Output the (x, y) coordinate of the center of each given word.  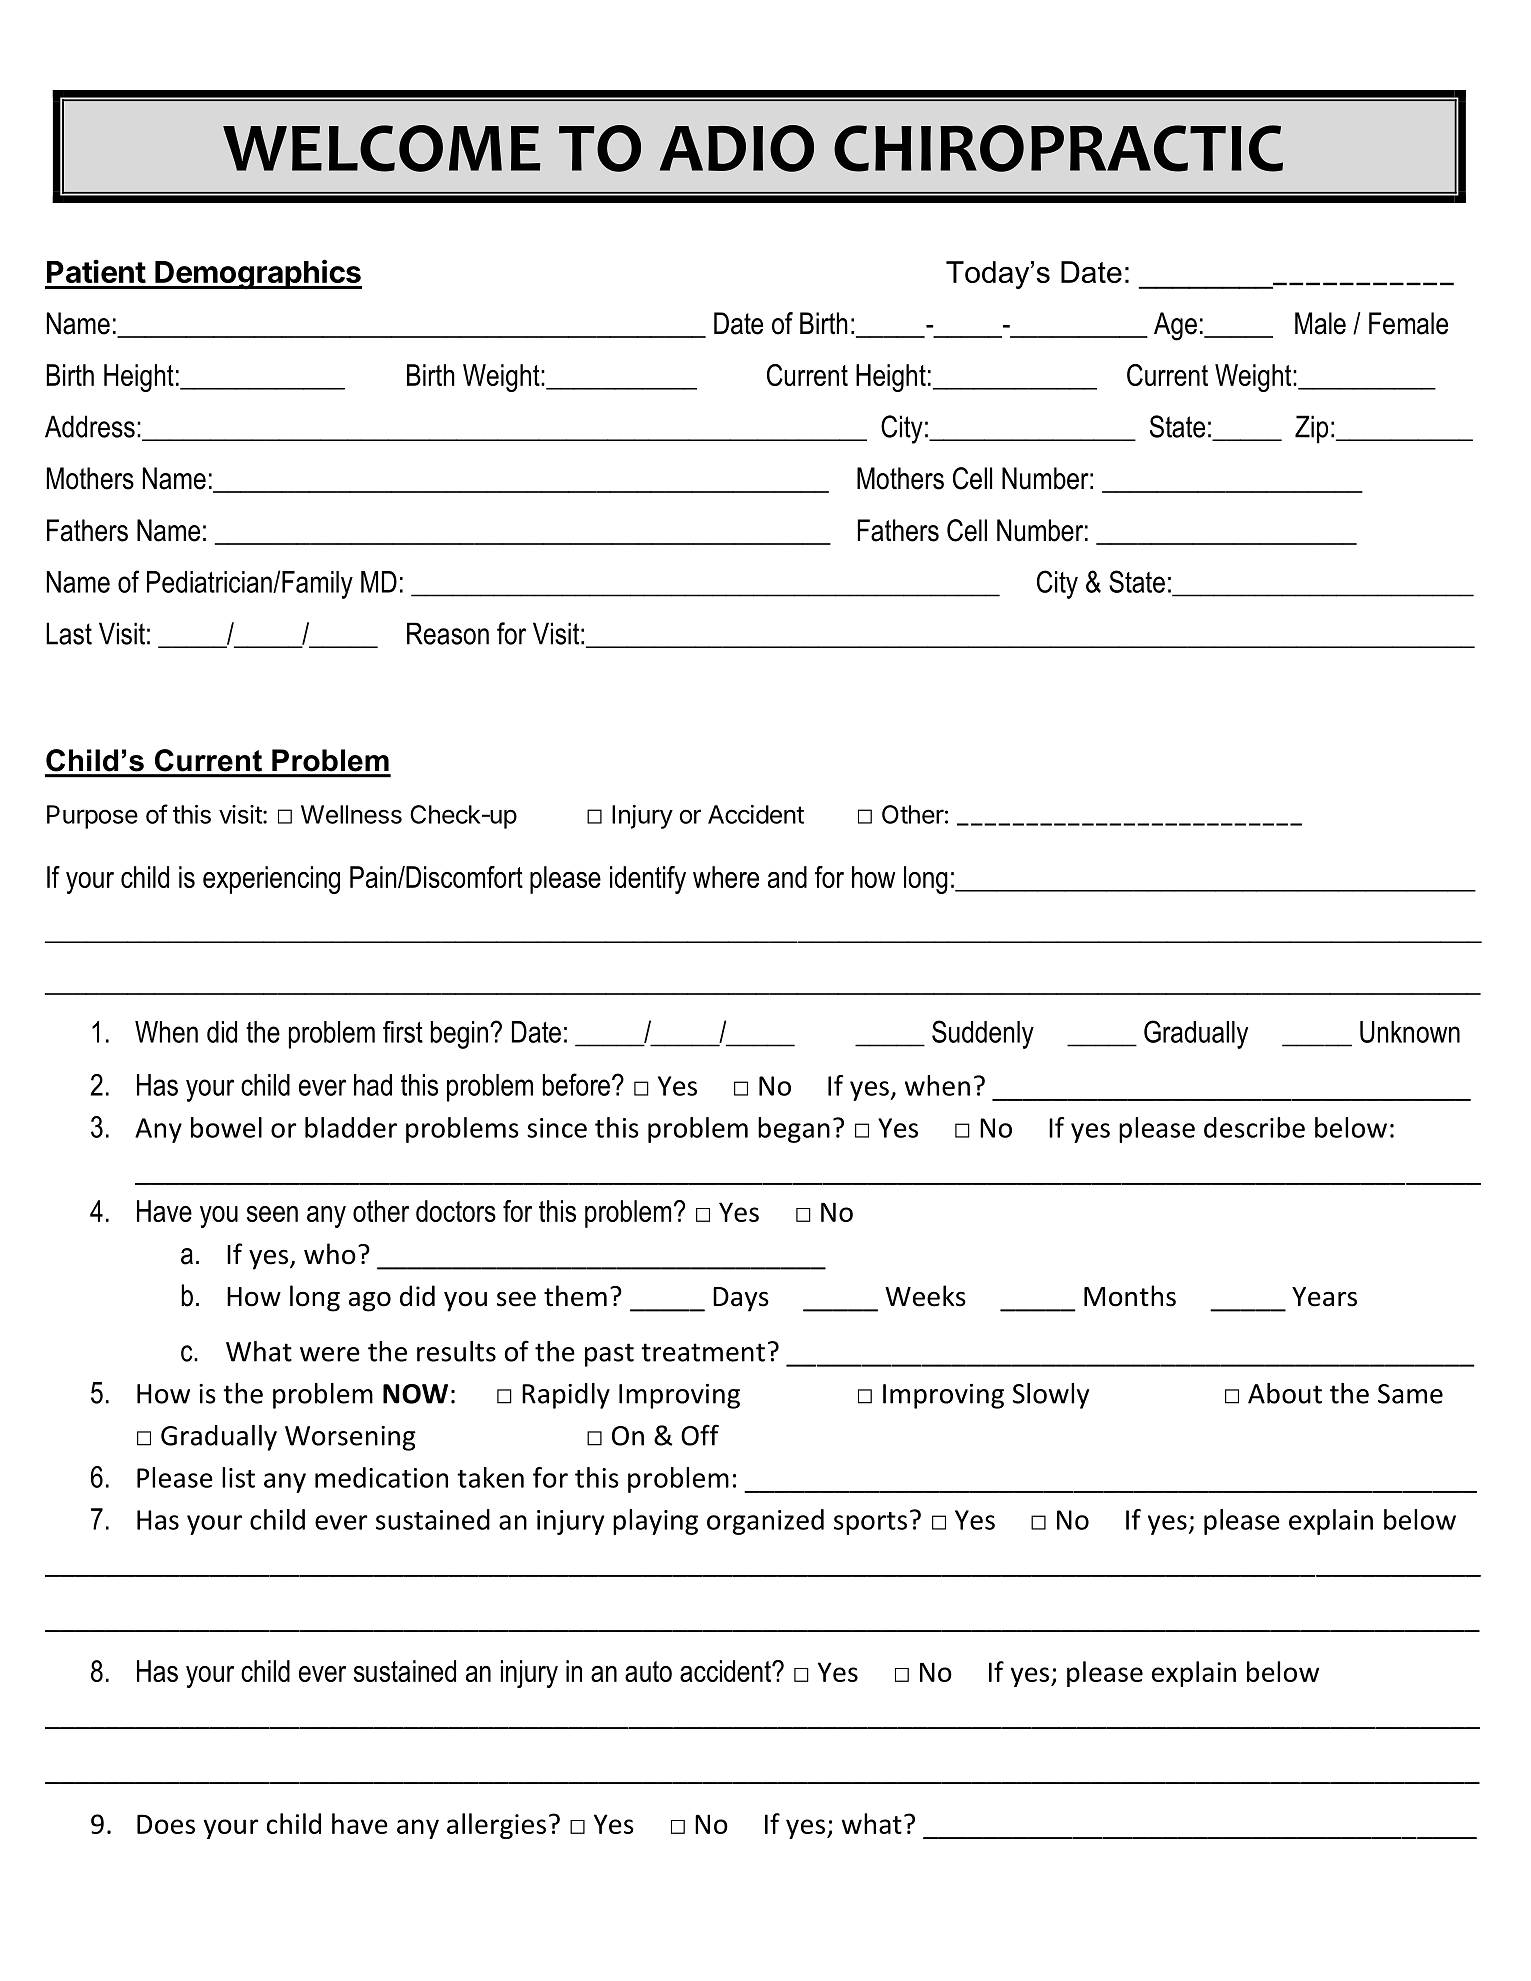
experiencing (271, 880)
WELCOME (382, 148)
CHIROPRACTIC (1058, 148)
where (726, 877)
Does (166, 1824)
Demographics (257, 274)
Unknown (1410, 1032)
